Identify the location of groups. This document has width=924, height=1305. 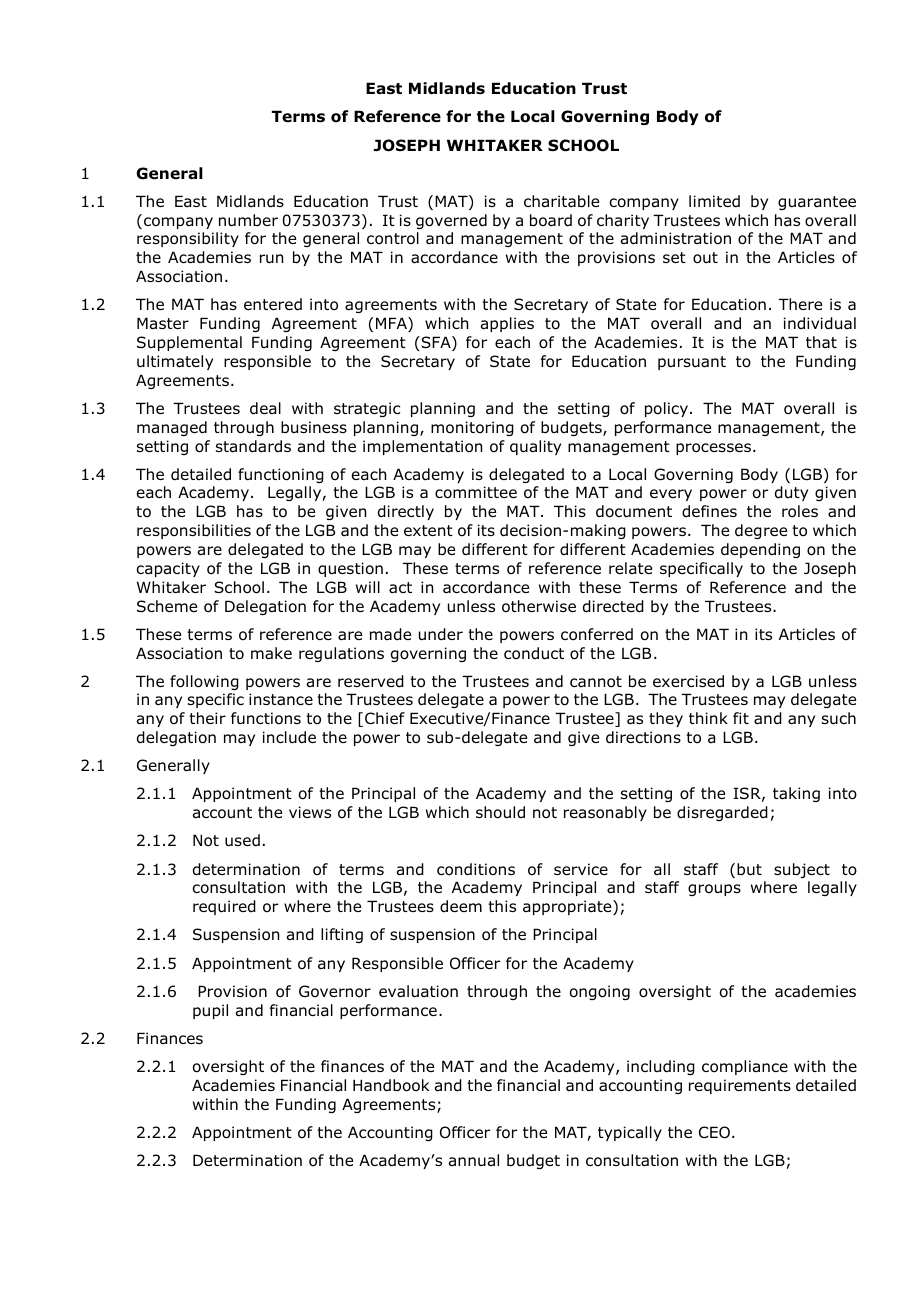
(714, 890).
